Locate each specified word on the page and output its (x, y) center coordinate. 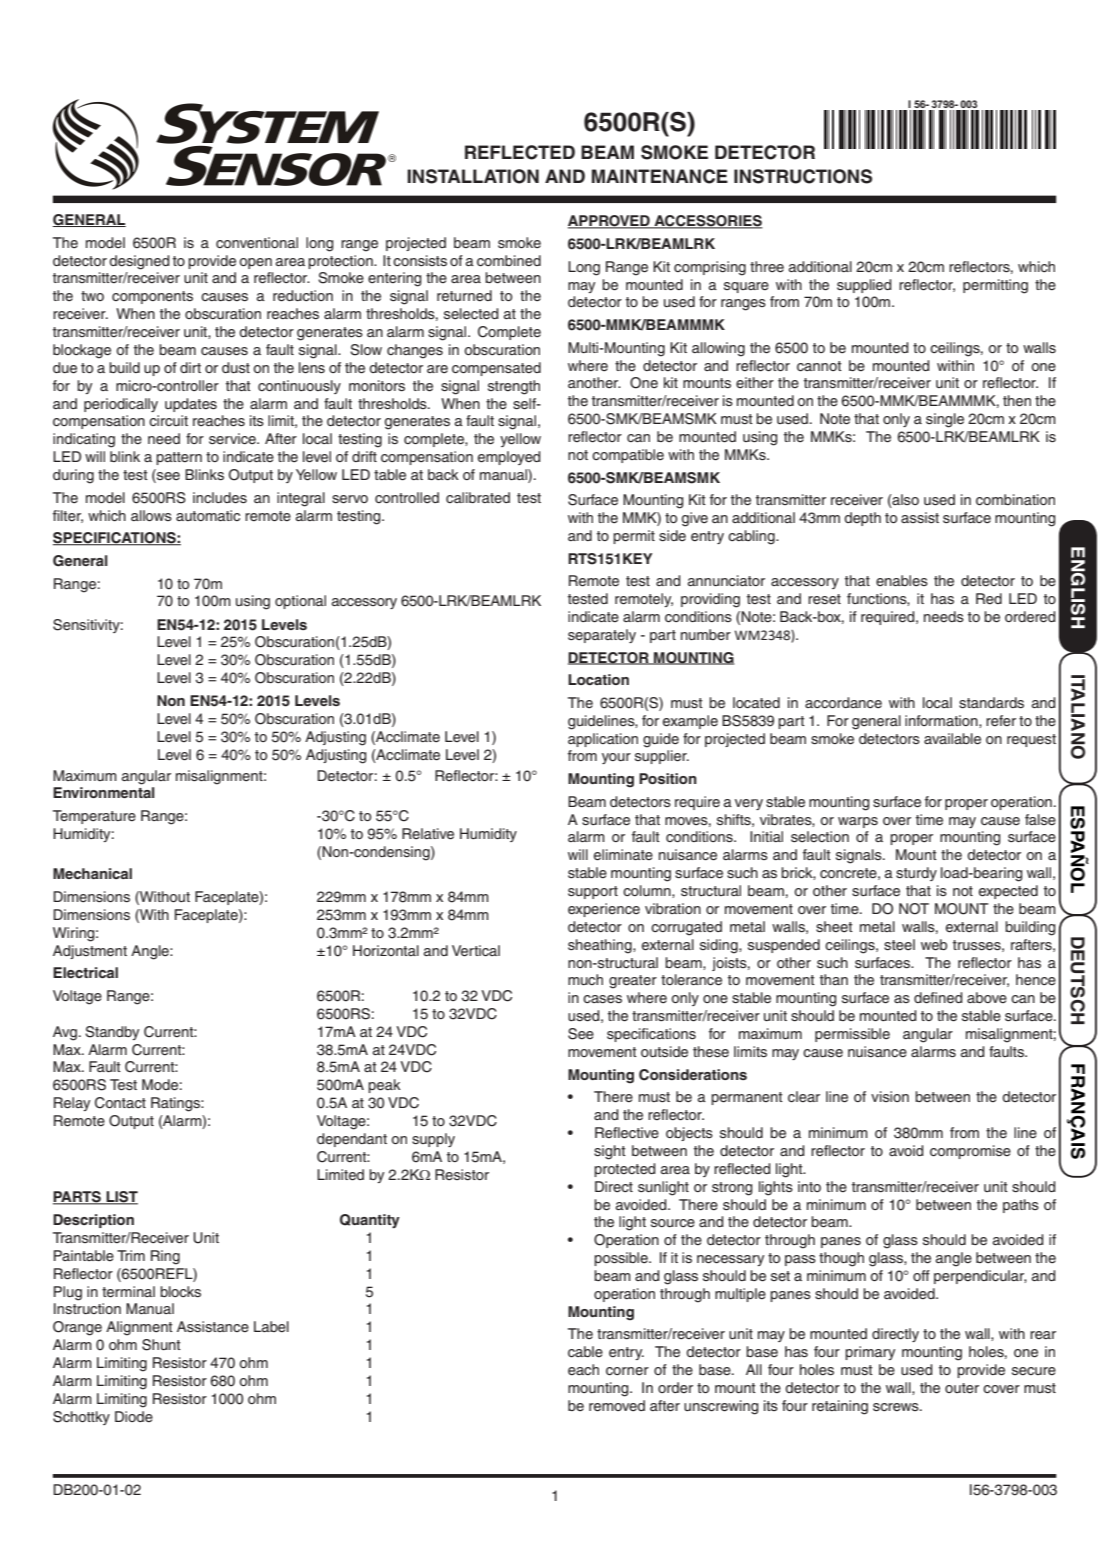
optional (300, 602)
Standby (112, 1033)
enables (902, 580)
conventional (257, 242)
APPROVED (610, 222)
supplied (864, 286)
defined (938, 998)
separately (602, 636)
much (585, 979)
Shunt (161, 1345)
